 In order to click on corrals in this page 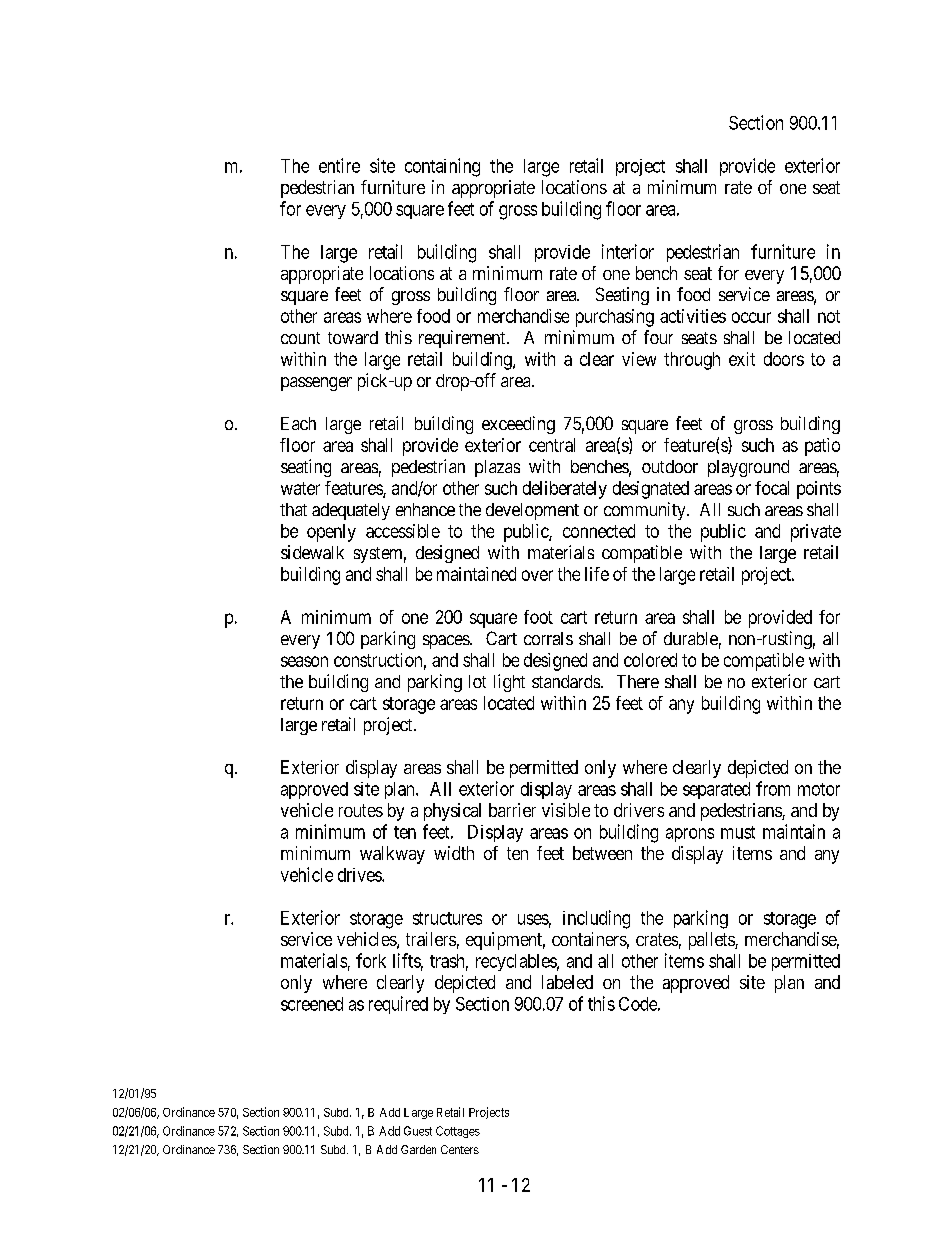, I will do `click(548, 638)`.
